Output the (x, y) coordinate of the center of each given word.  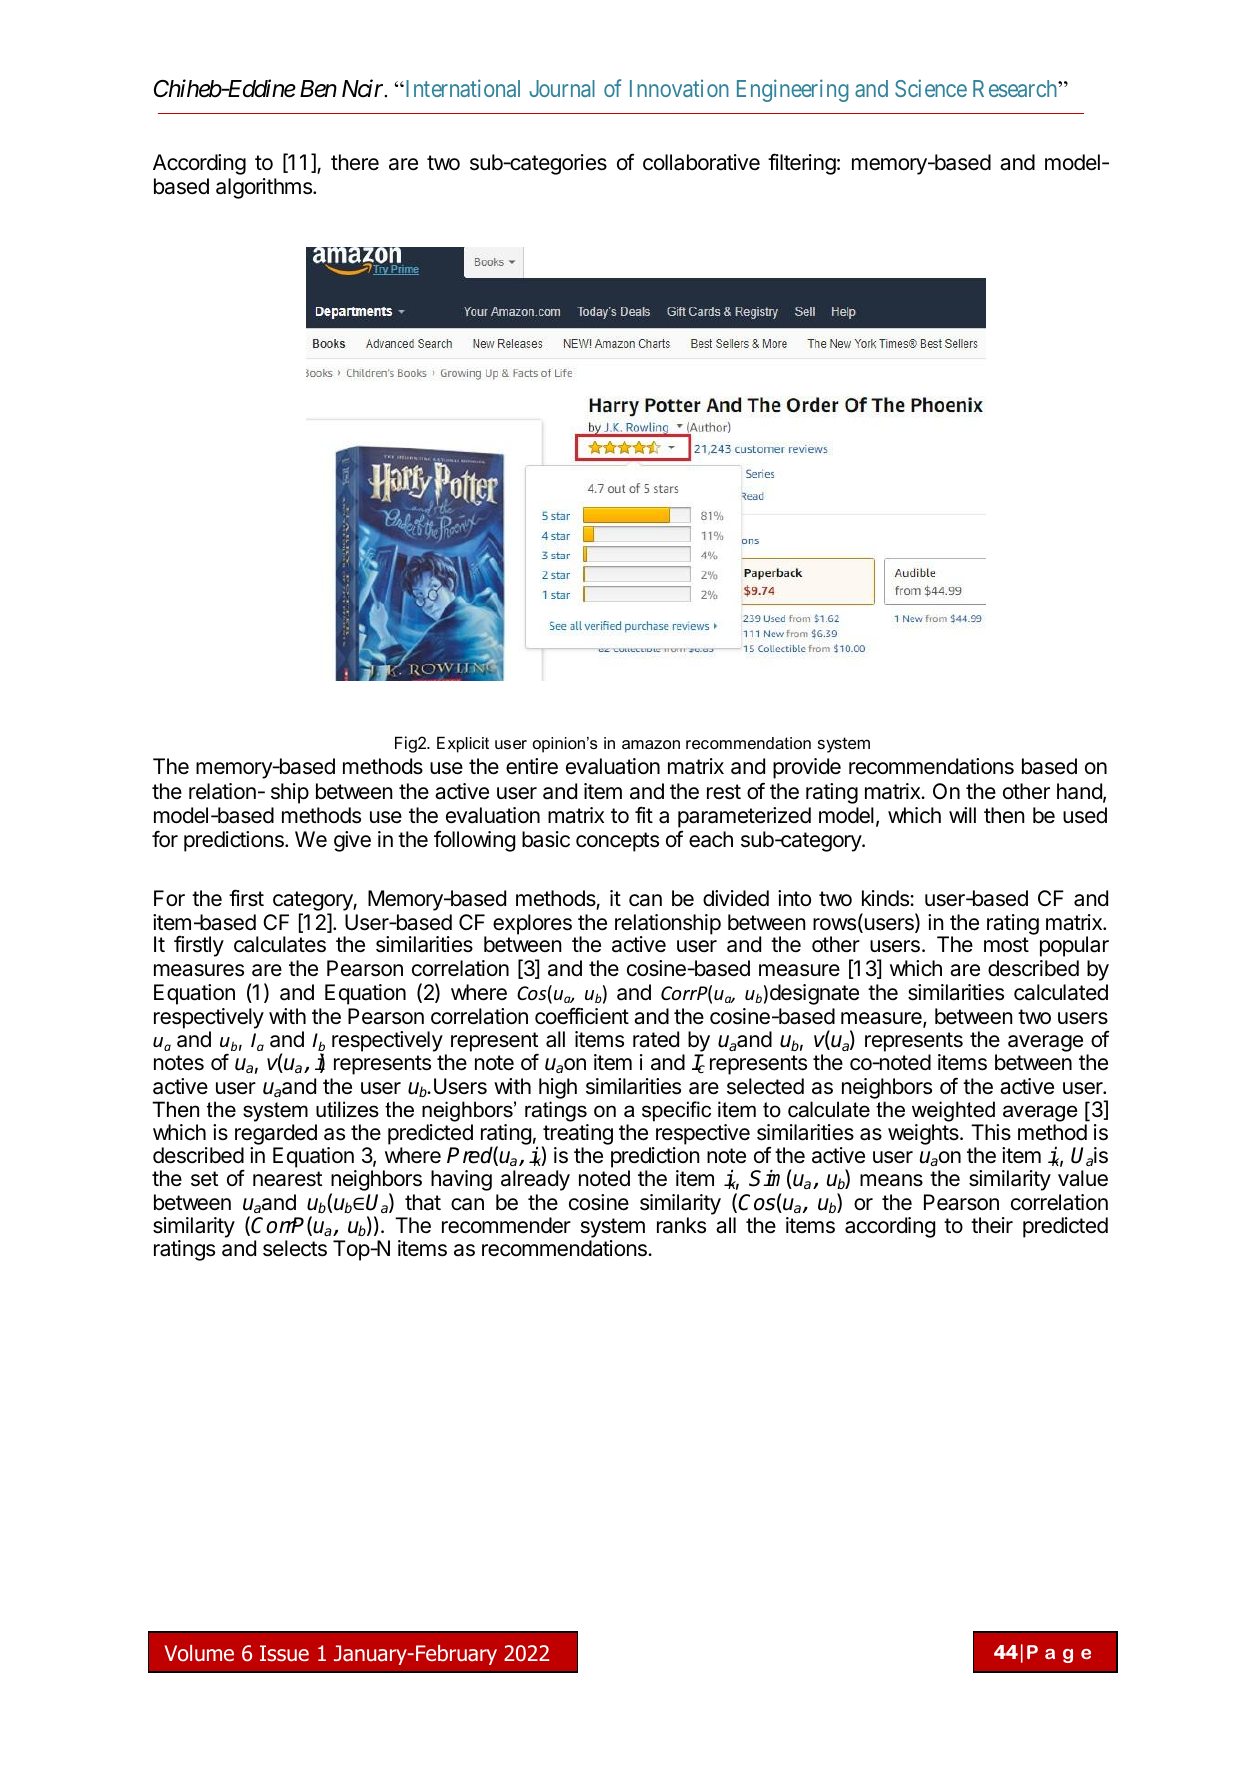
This (991, 1132)
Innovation (679, 88)
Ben (318, 89)
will (962, 815)
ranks (681, 1225)
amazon (651, 744)
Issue (284, 1653)
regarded (276, 1136)
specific (676, 1111)
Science (931, 88)
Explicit (463, 744)
